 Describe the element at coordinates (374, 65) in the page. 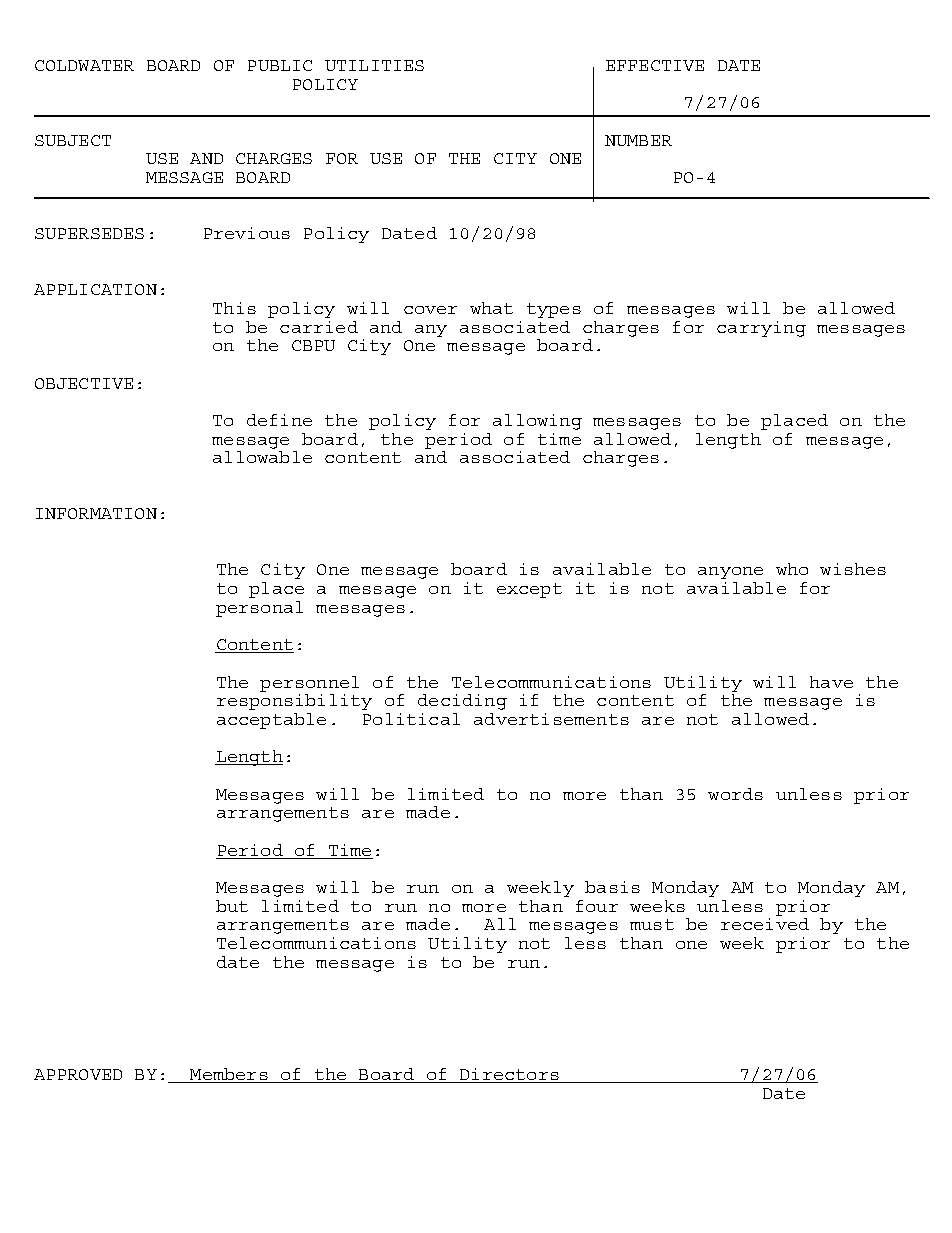

I see `UTILITIES` at that location.
